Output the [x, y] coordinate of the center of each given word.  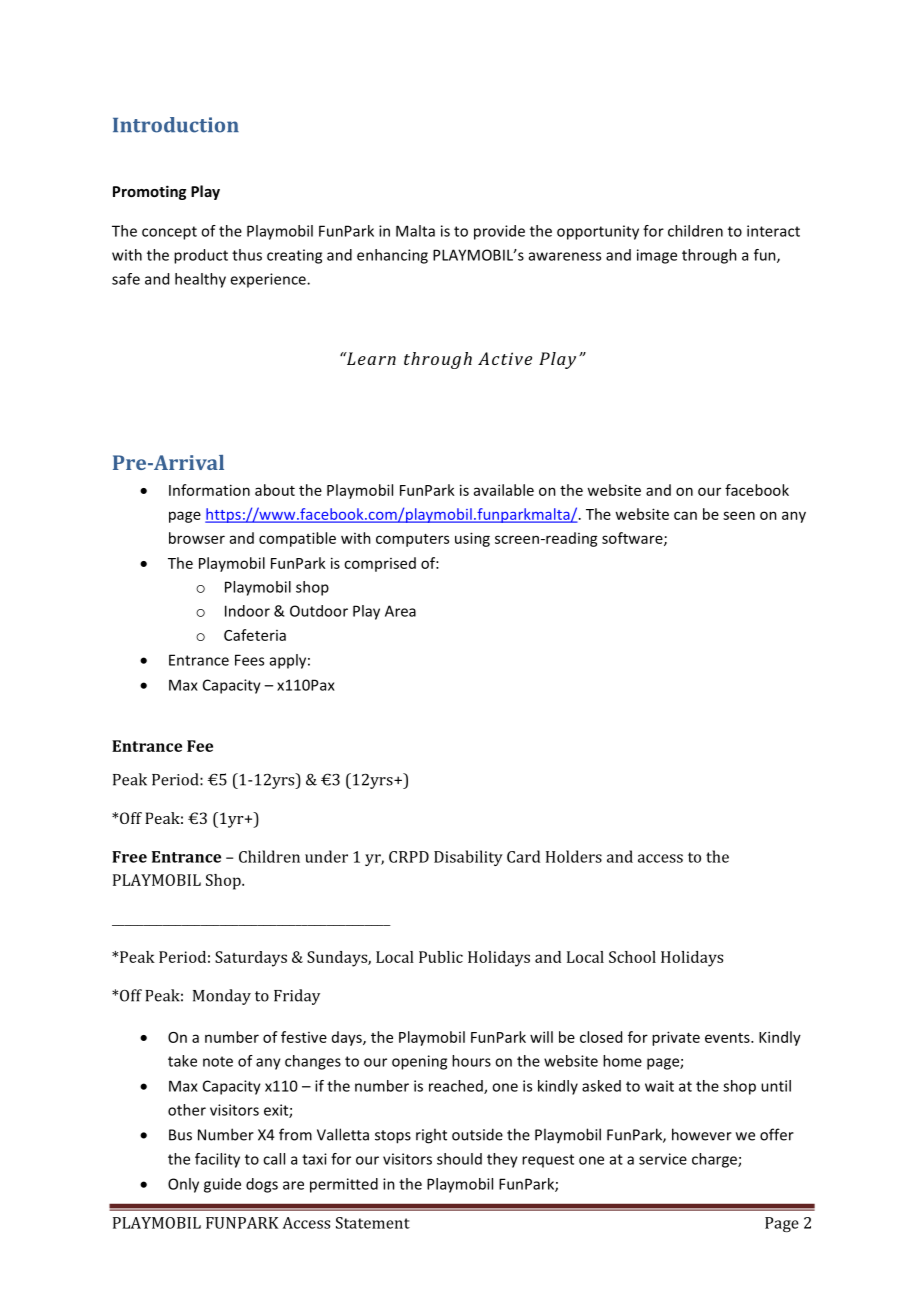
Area [400, 611]
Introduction [176, 125]
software [633, 539]
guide [222, 1185]
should [459, 1159]
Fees [249, 660]
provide [499, 232]
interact [773, 231]
